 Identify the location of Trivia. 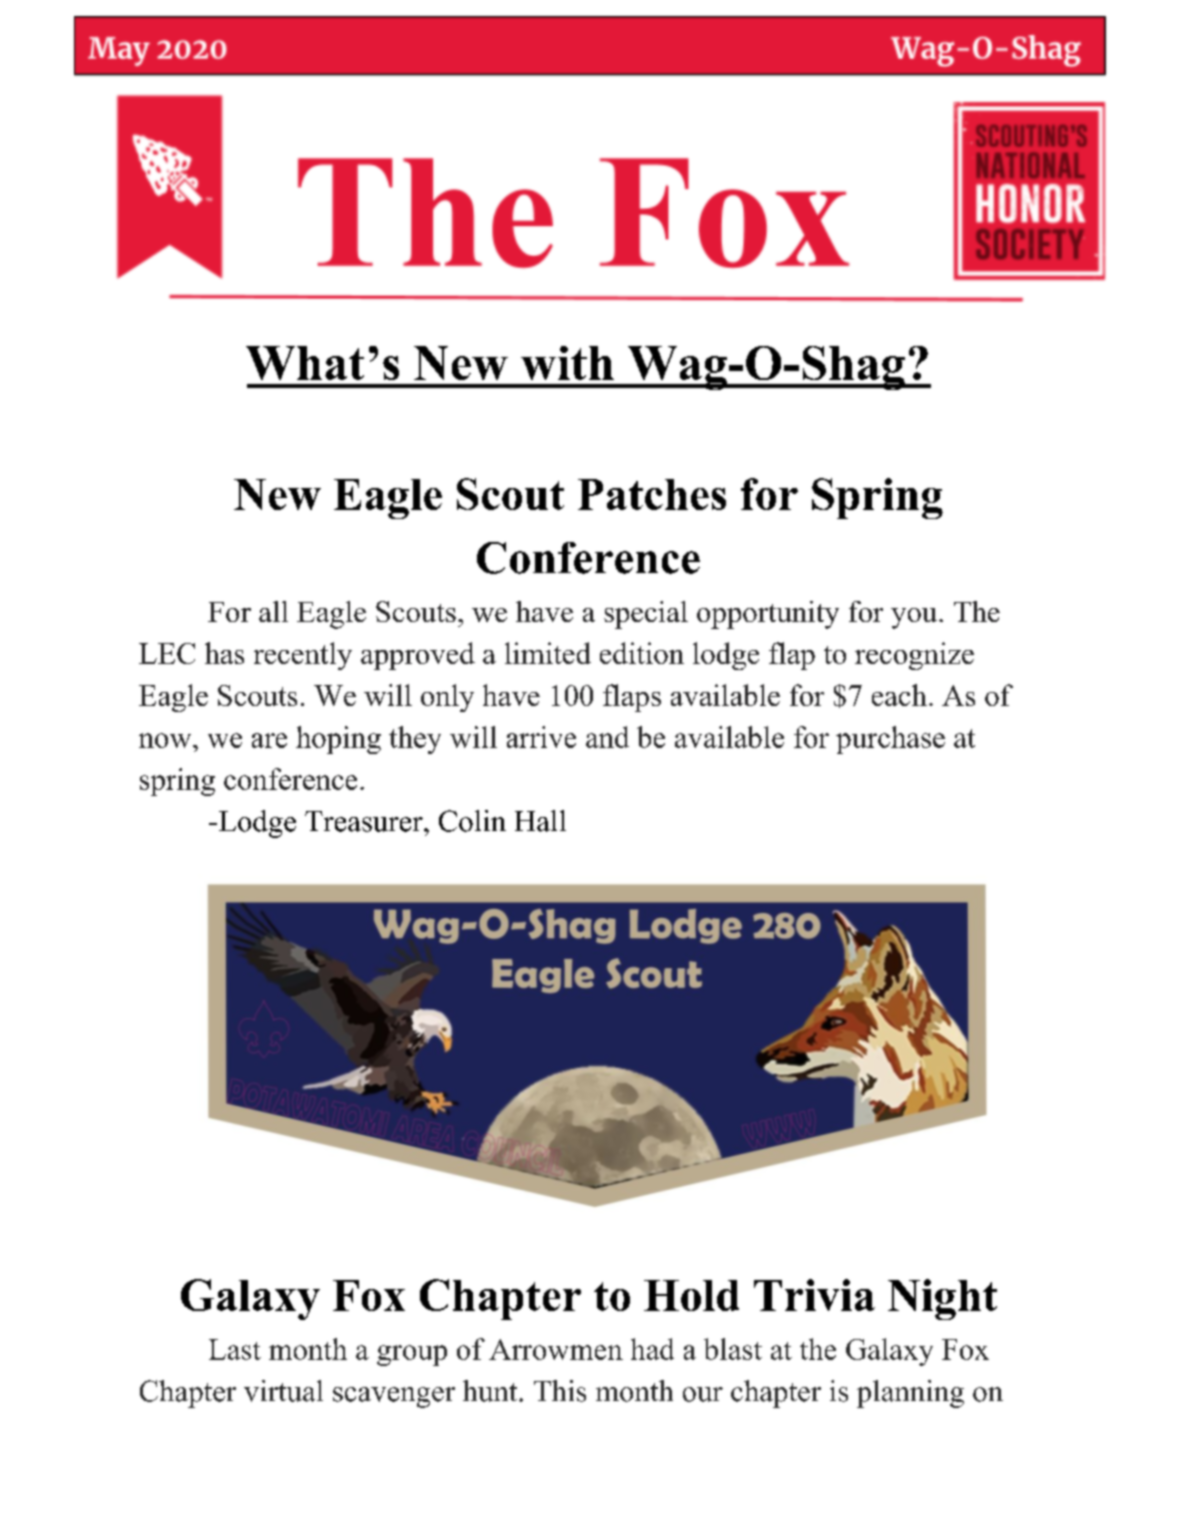
(814, 1295).
